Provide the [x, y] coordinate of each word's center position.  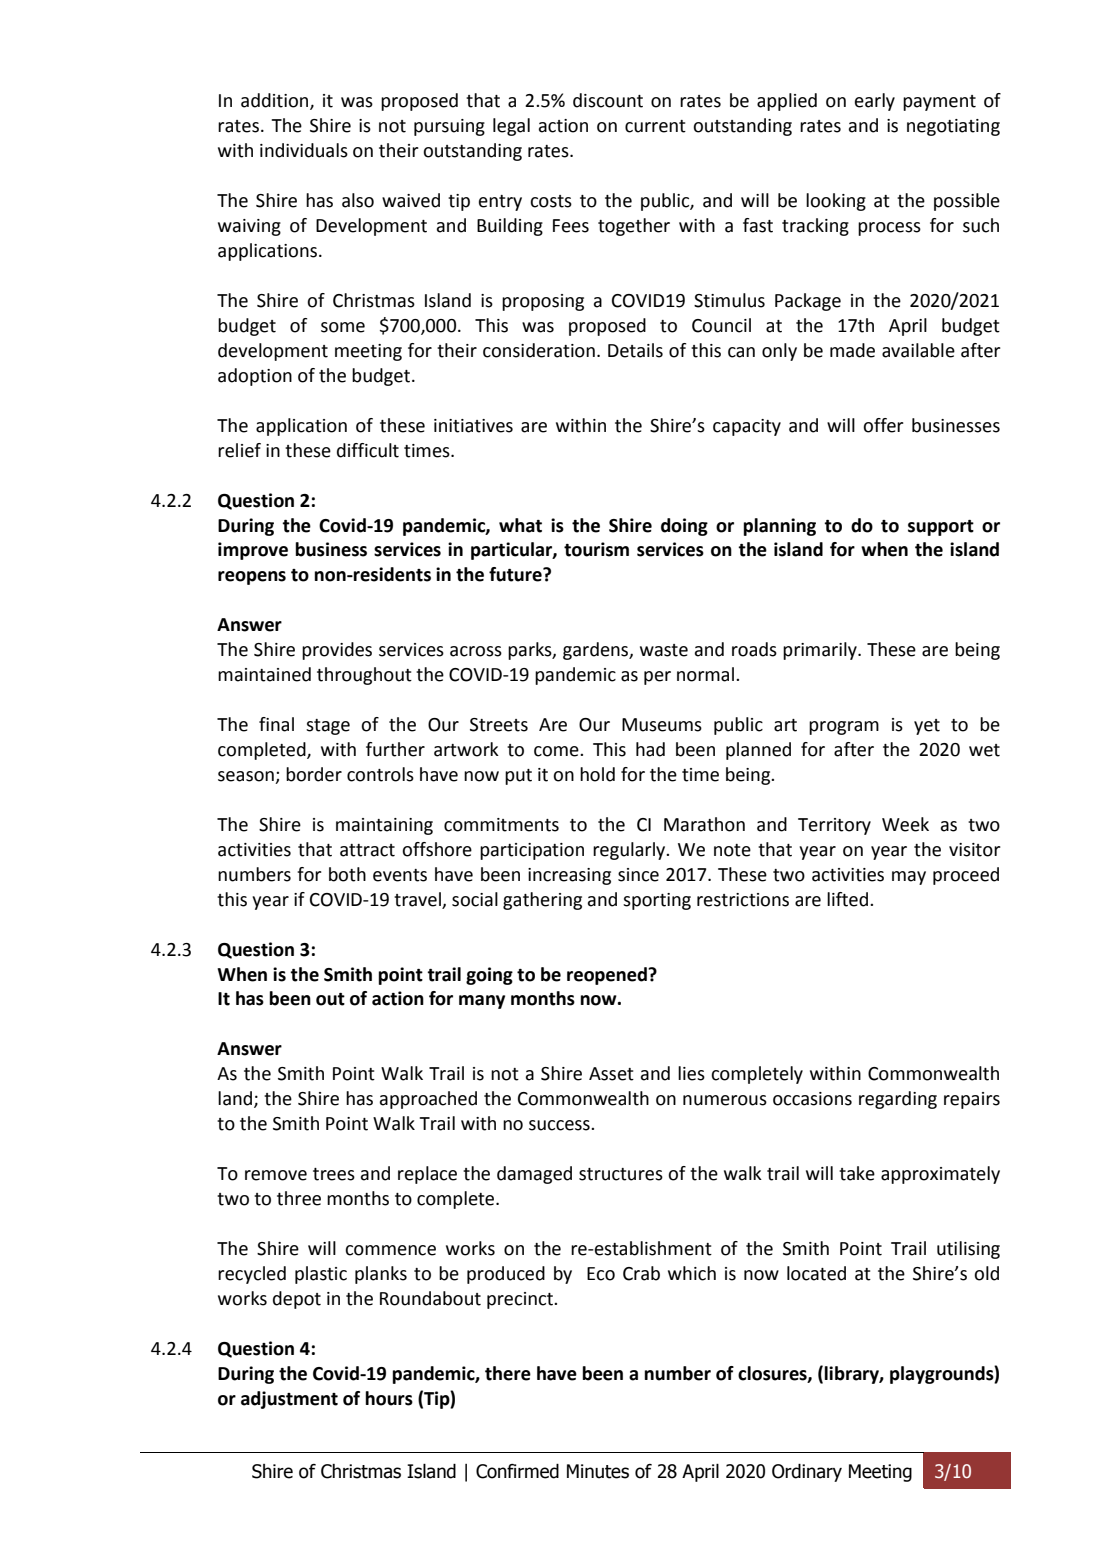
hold [597, 774]
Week [905, 824]
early [875, 102]
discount [608, 100]
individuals [304, 150]
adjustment [289, 1400]
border [314, 774]
